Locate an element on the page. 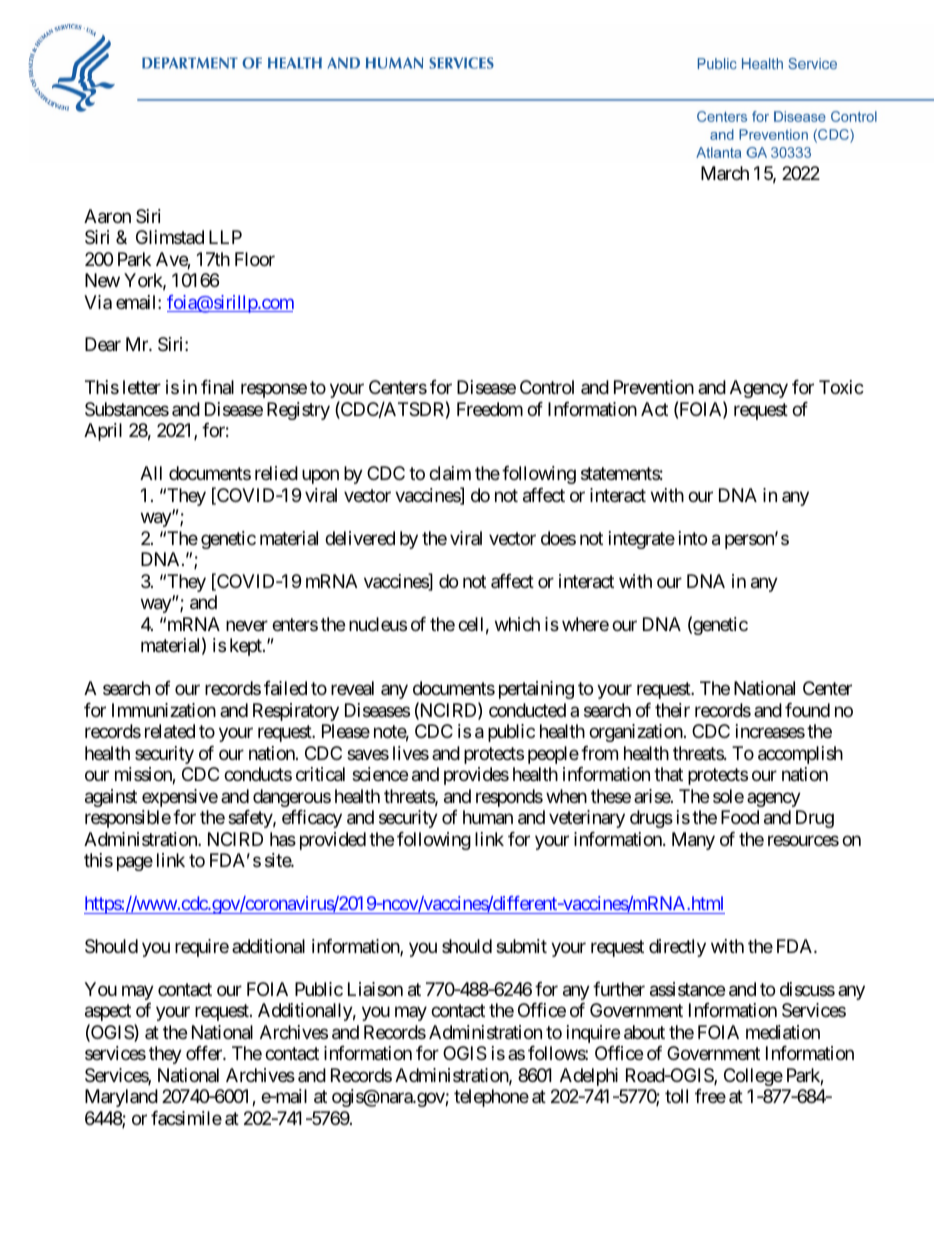  provides is located at coordinates (476, 776).
